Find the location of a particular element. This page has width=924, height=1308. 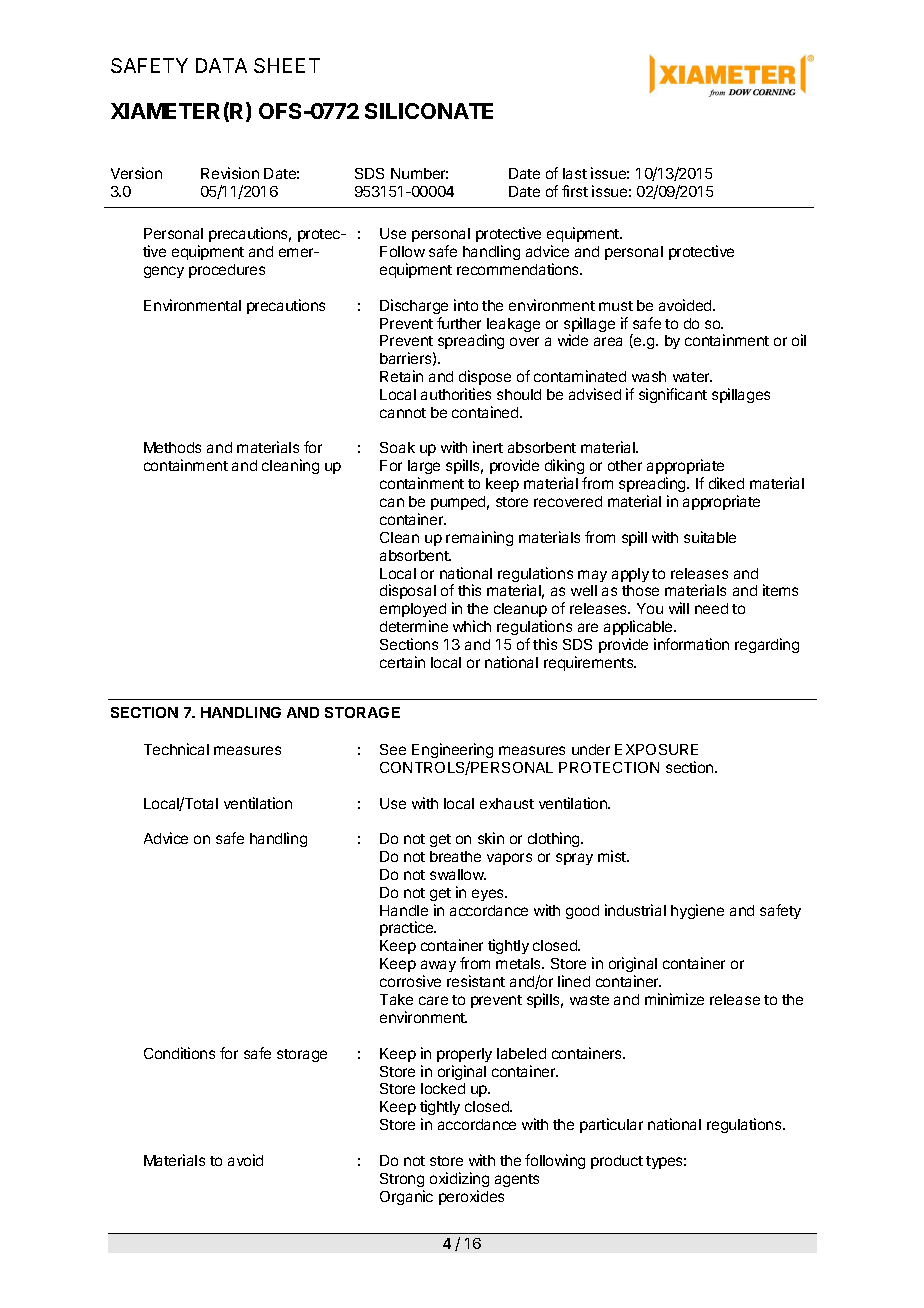

DATA is located at coordinates (221, 65).
